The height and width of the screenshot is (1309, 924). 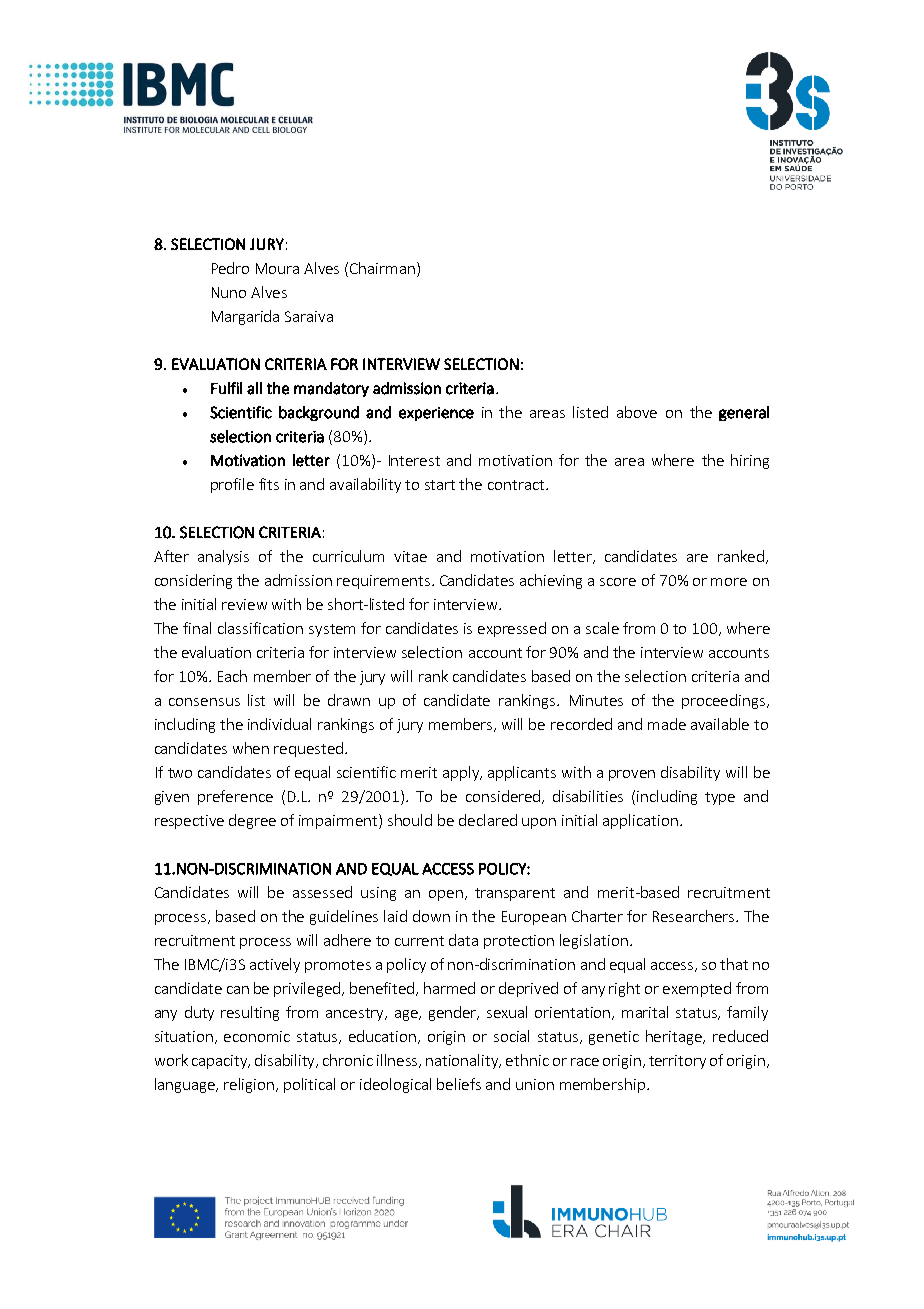 I want to click on capacity, so click(x=221, y=1062).
